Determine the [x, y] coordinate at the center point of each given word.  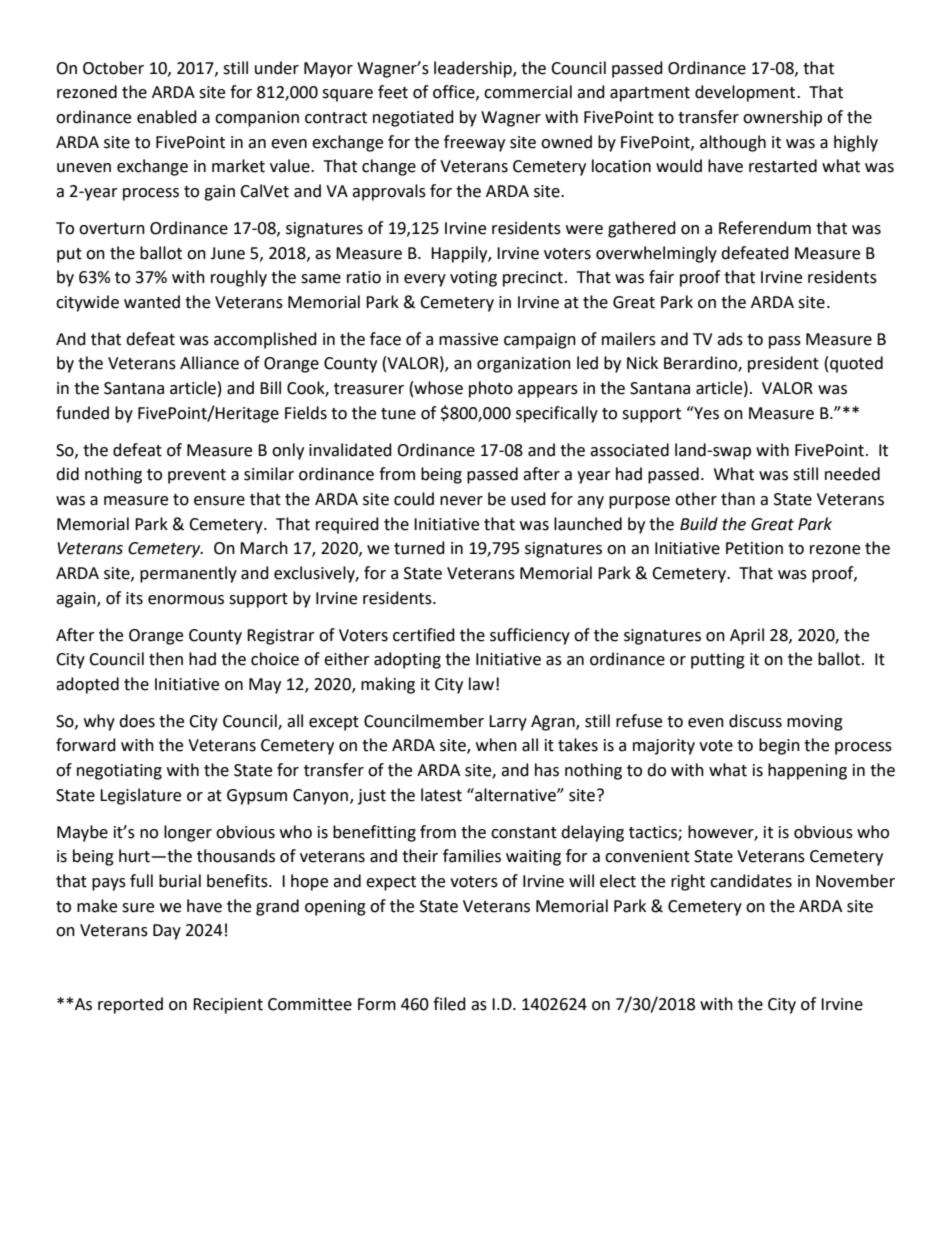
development [746, 93]
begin [779, 746]
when [496, 745]
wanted [152, 302]
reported [130, 1005]
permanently [188, 574]
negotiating [119, 772]
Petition [754, 548]
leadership [474, 69]
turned [419, 548]
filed [449, 1004]
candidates [751, 881]
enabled [167, 117]
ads [730, 339]
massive [468, 339]
